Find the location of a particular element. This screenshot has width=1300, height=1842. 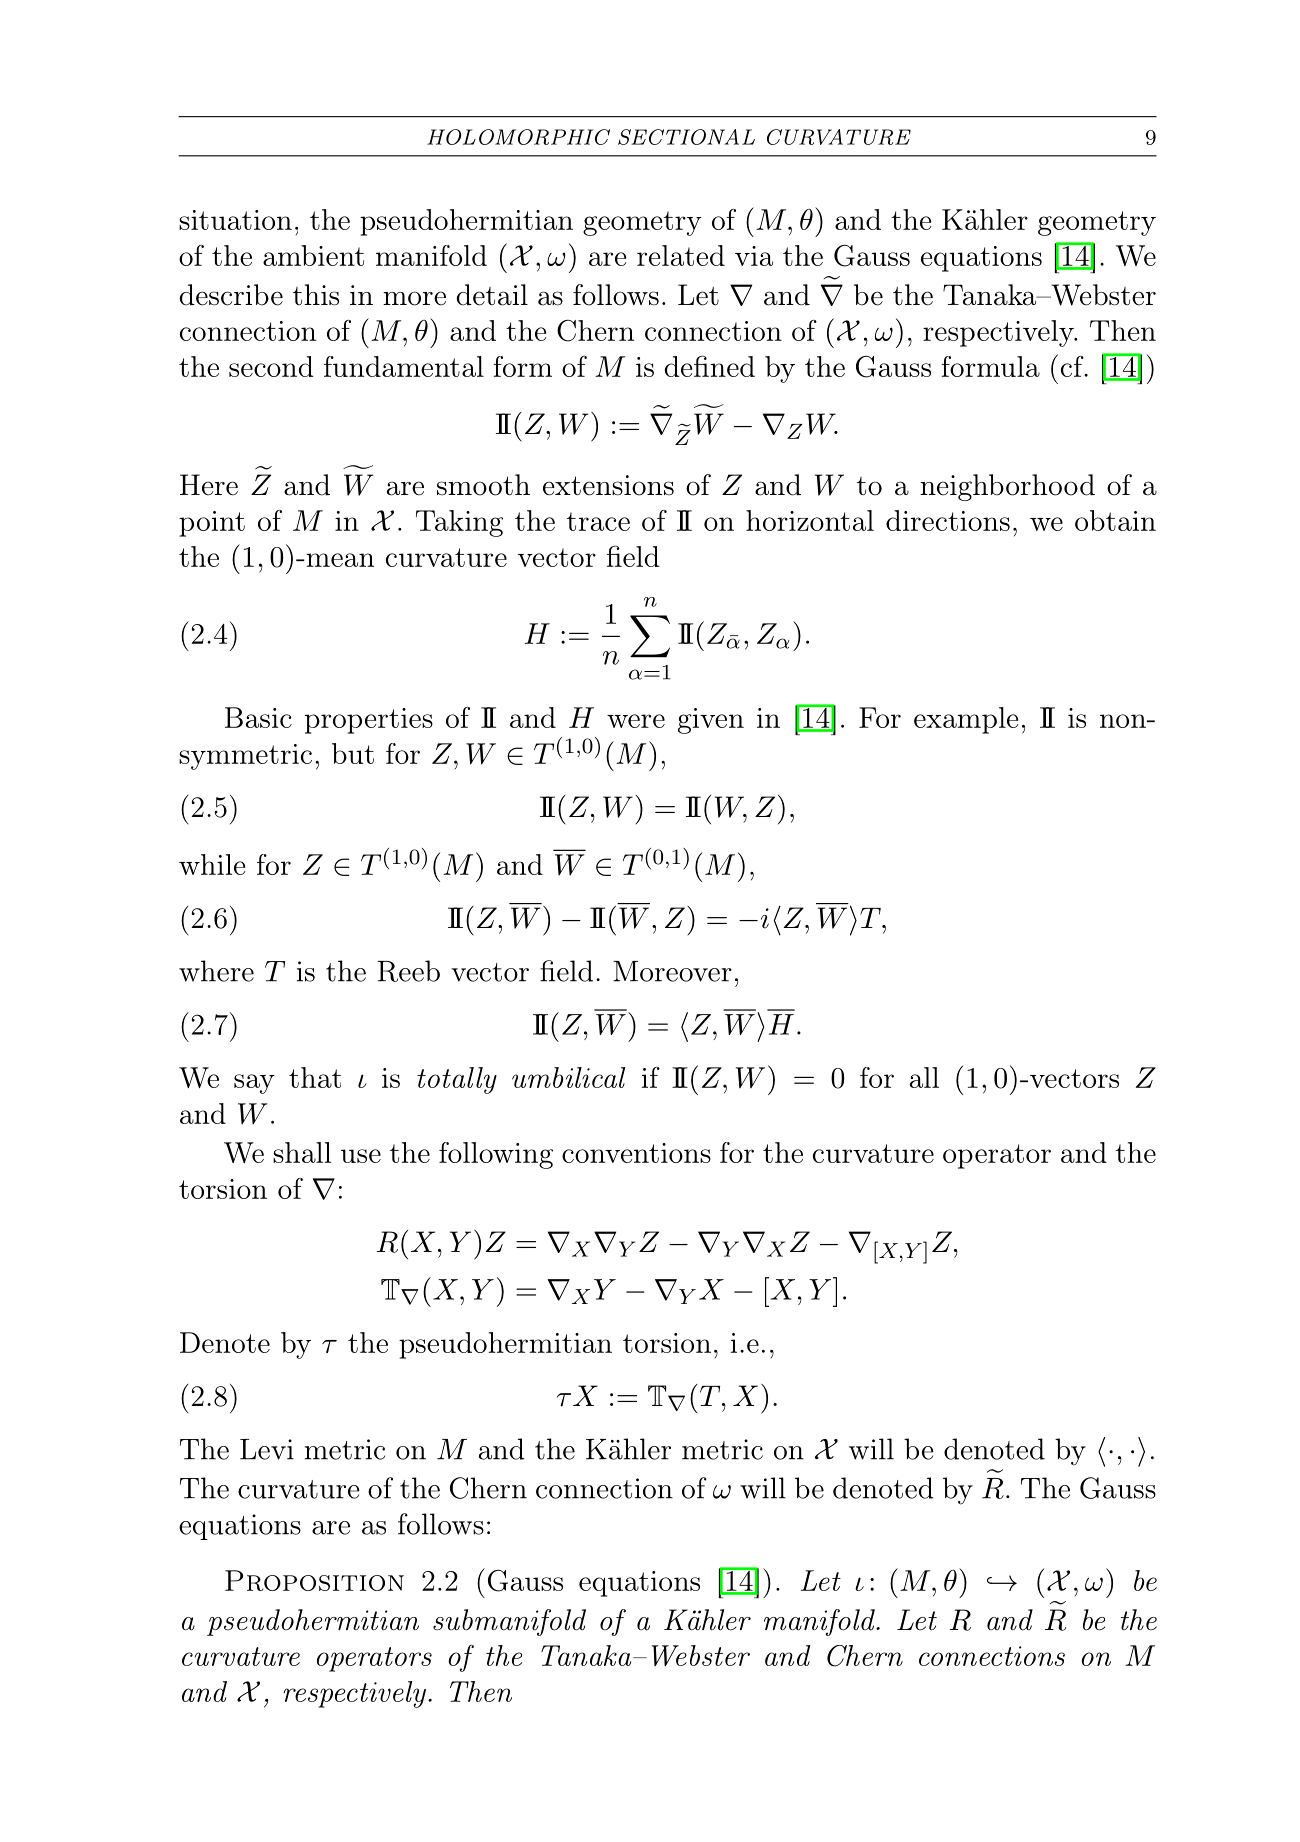

were is located at coordinates (636, 721).
